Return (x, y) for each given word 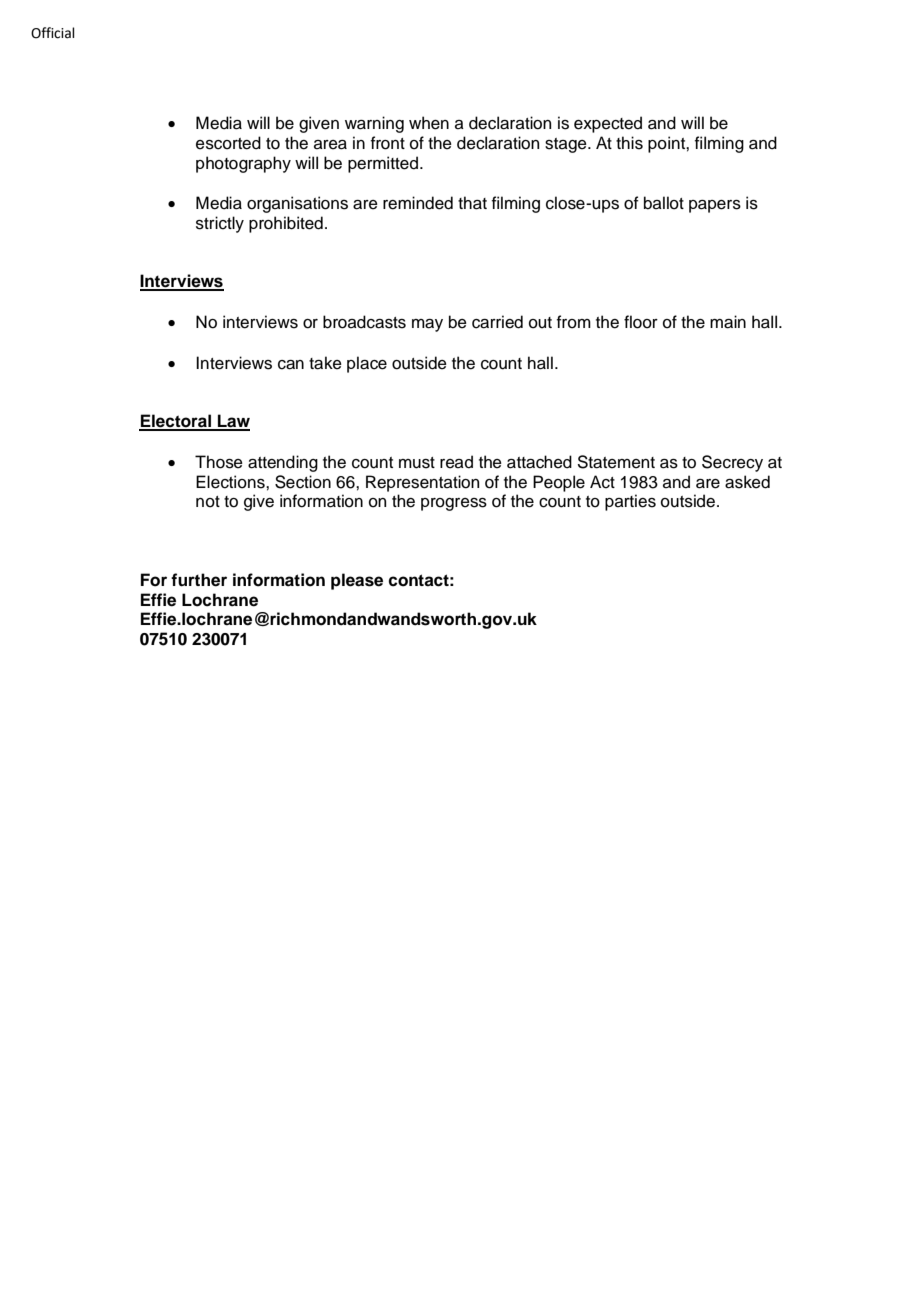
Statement (616, 462)
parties (630, 502)
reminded (418, 203)
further (199, 580)
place (367, 364)
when (429, 123)
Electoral (176, 422)
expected (608, 124)
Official (53, 33)
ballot (664, 203)
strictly (220, 224)
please (357, 581)
